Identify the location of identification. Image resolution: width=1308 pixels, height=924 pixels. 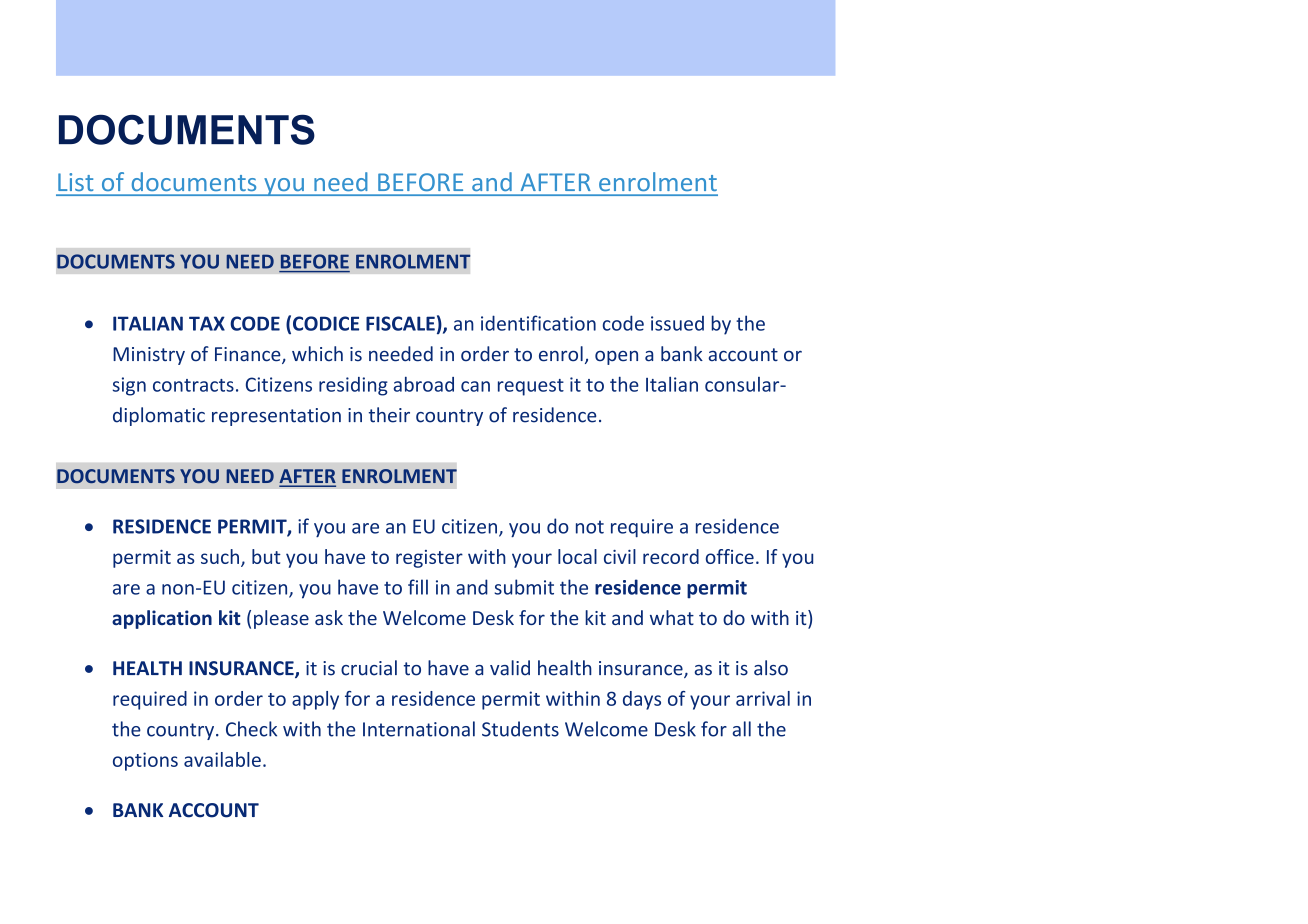
(538, 323).
